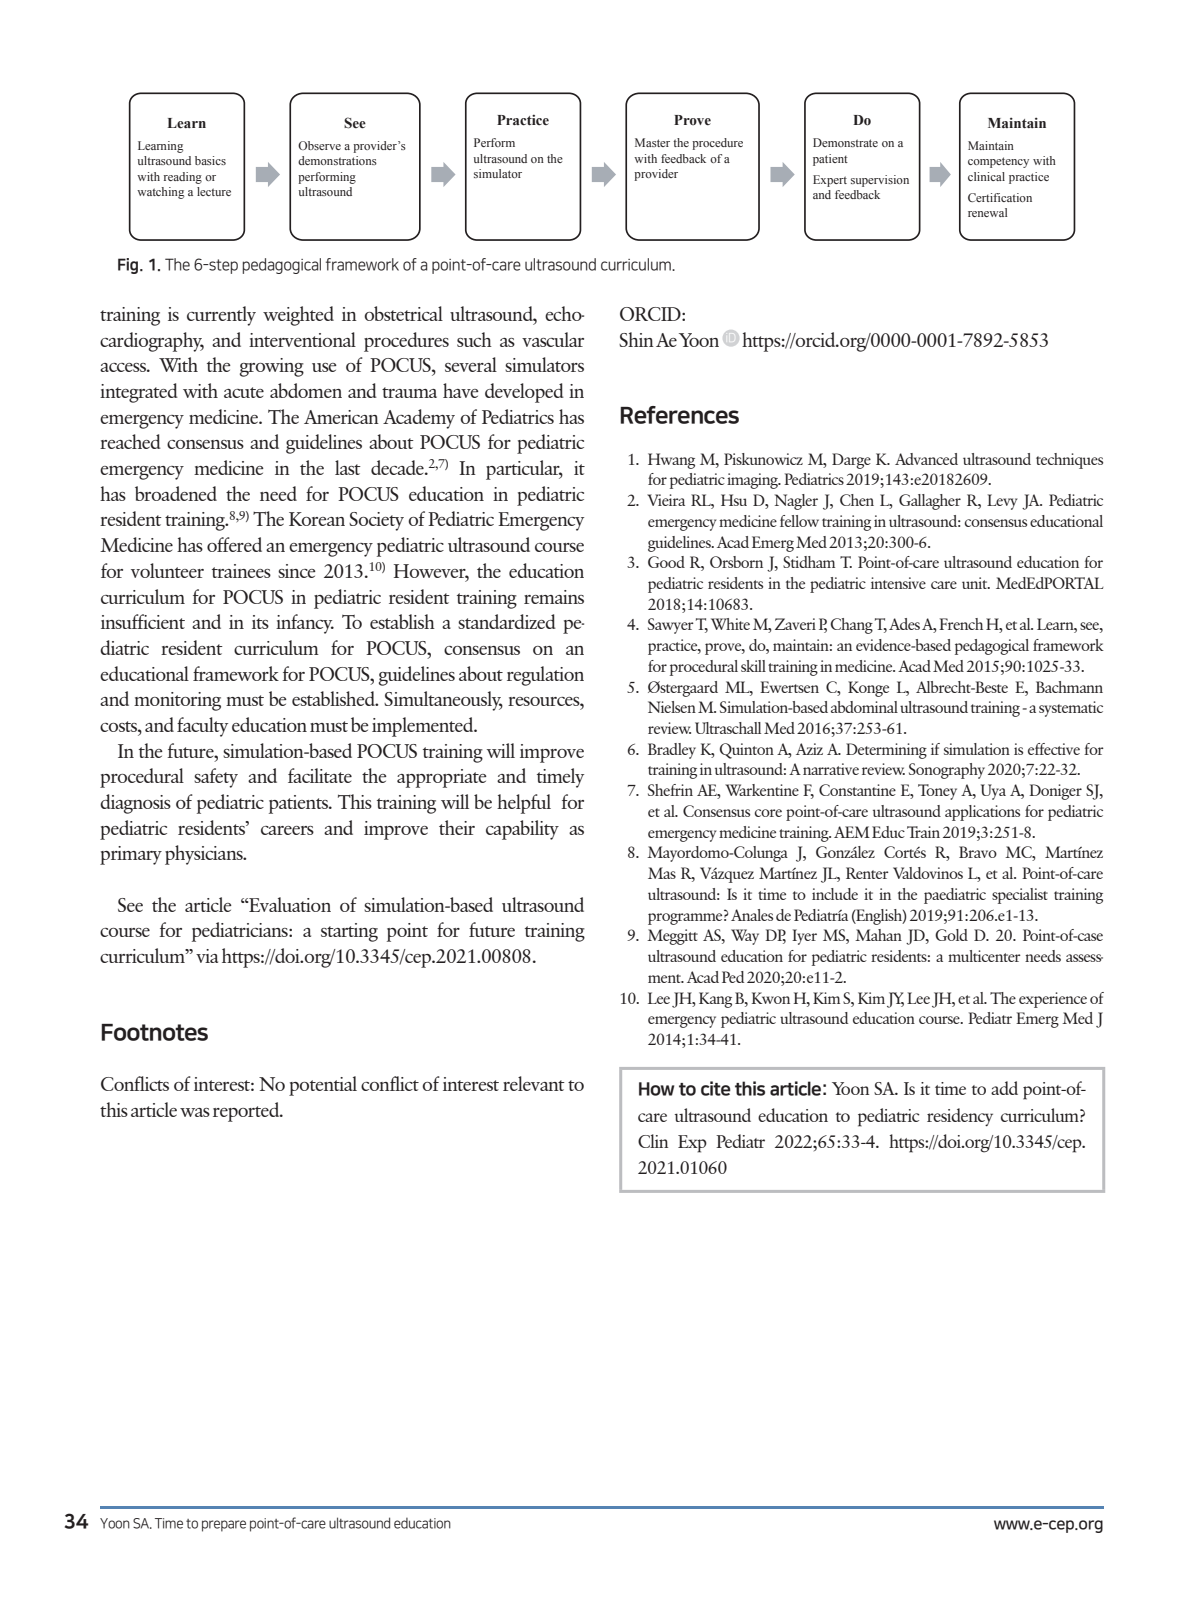 This screenshot has height=1605, width=1204. I want to click on prepare, so click(224, 1526).
